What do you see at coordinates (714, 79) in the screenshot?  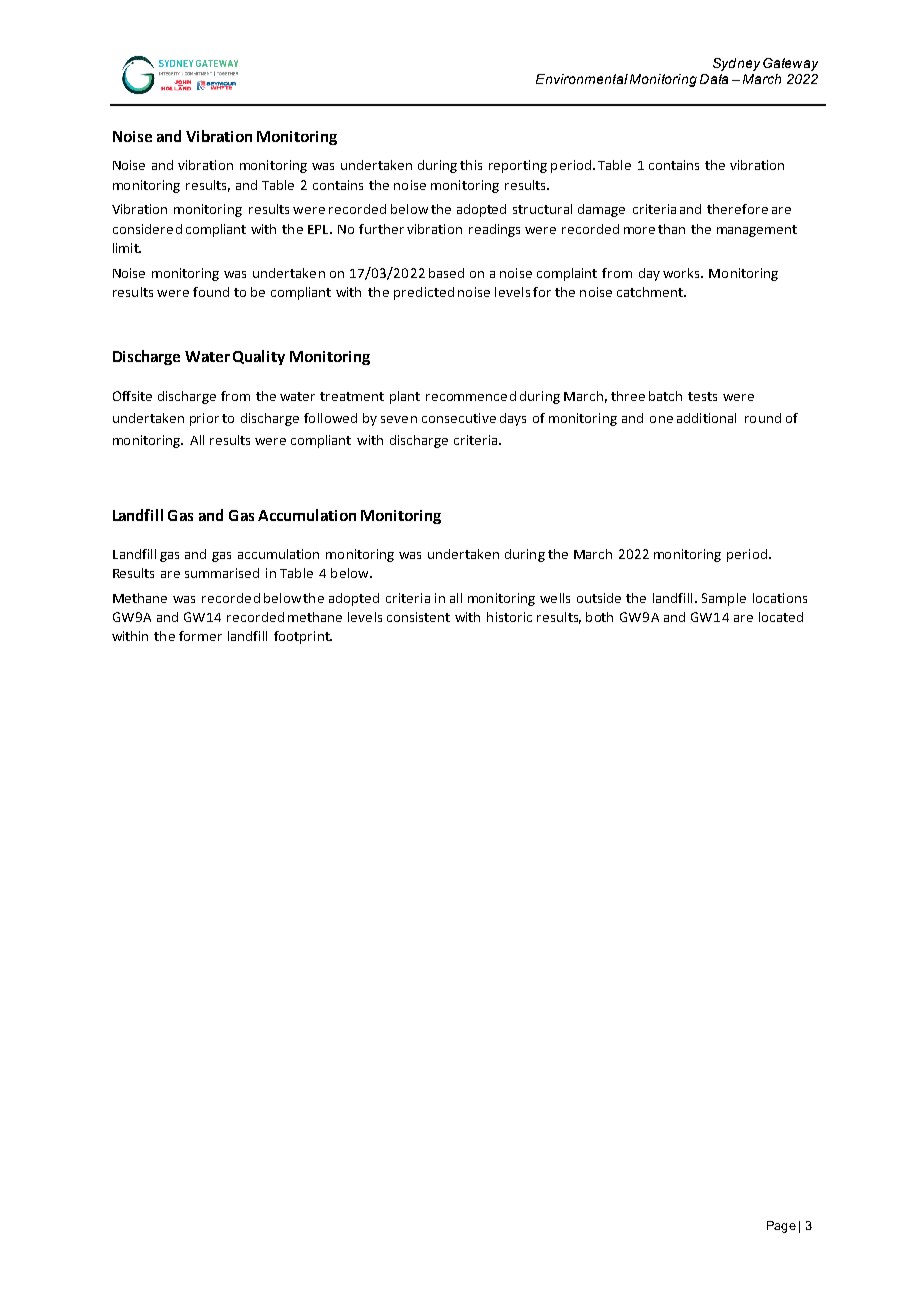 I see `Data` at bounding box center [714, 79].
